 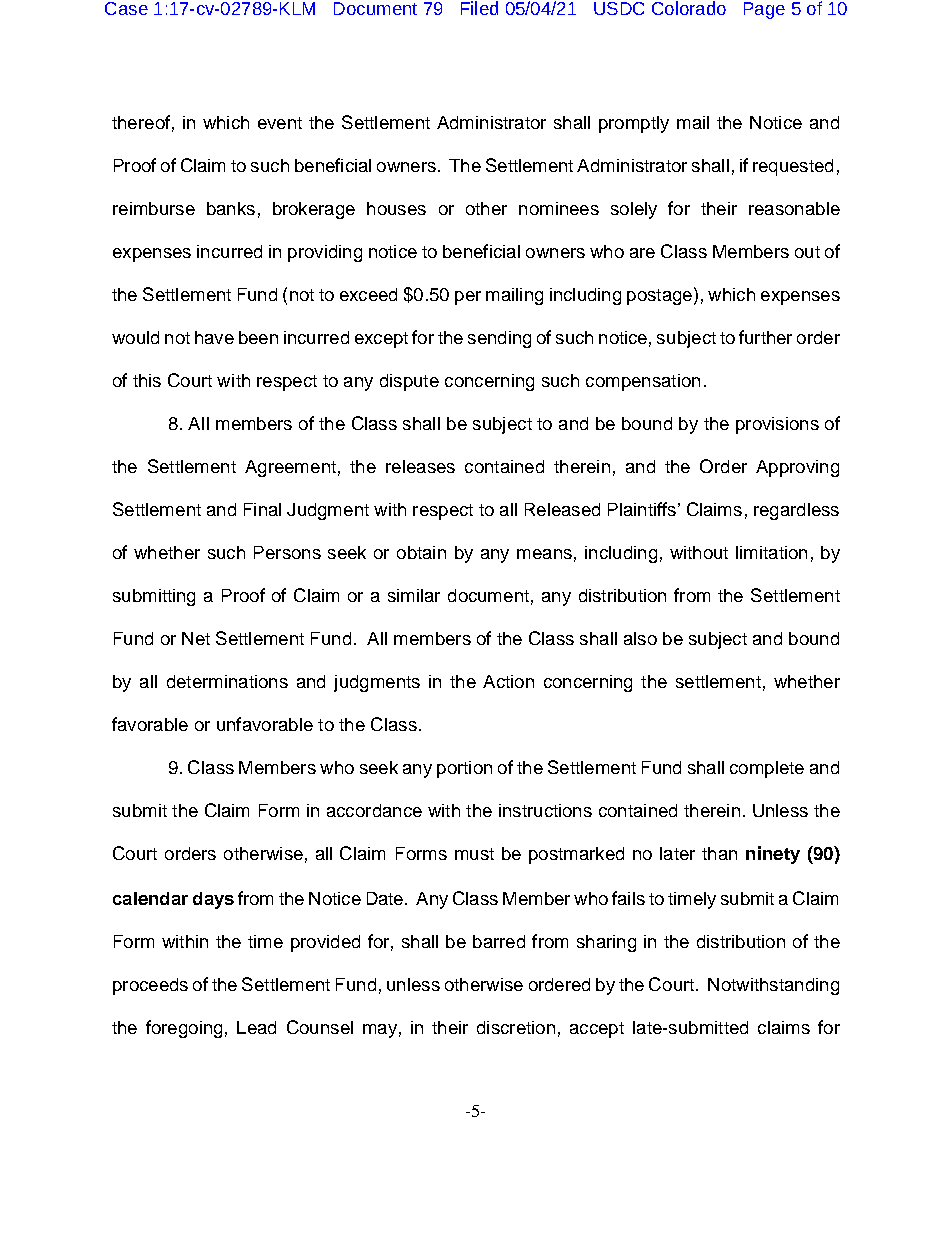 What do you see at coordinates (396, 208) in the page?
I see `houses` at bounding box center [396, 208].
